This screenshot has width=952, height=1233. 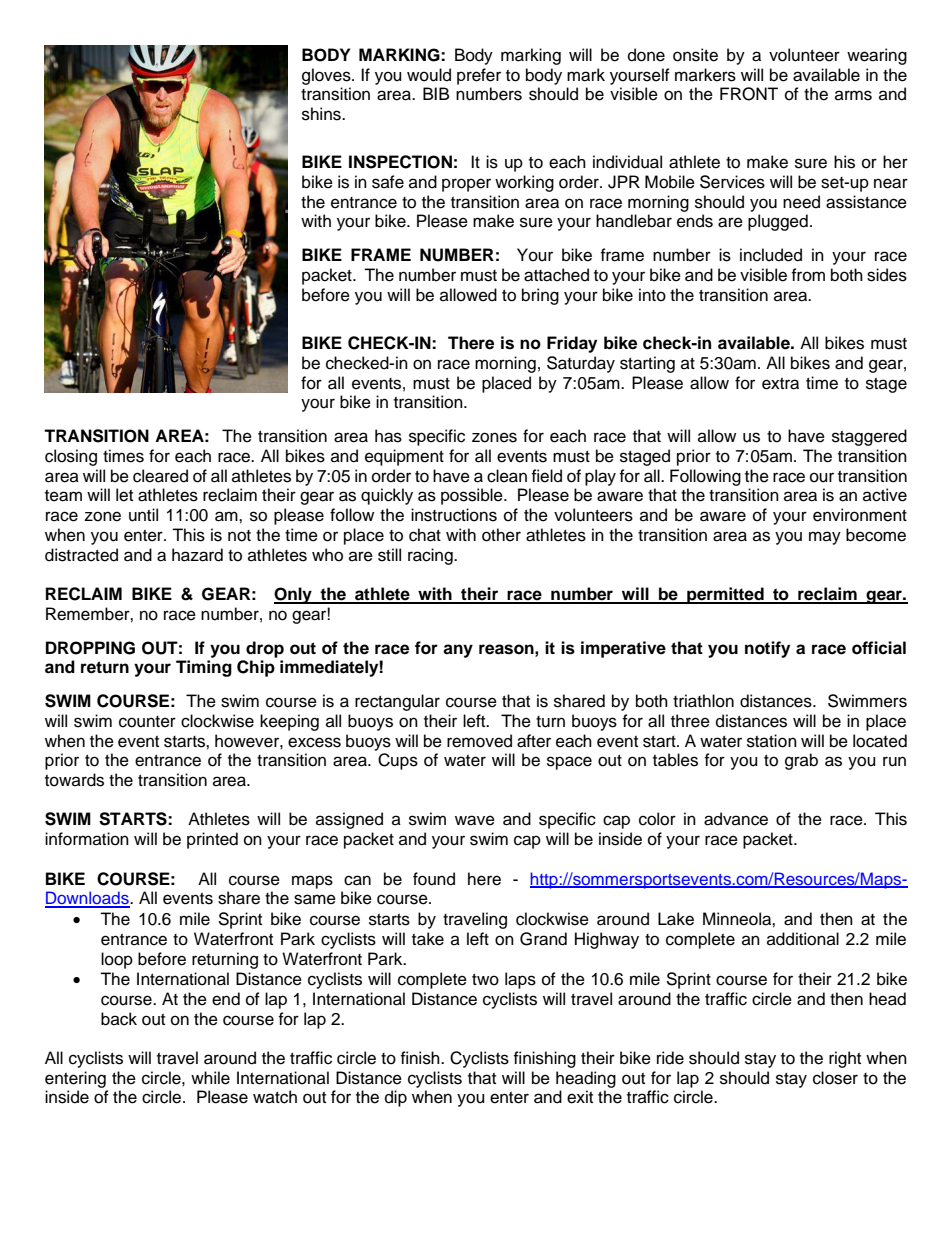 What do you see at coordinates (479, 76) in the screenshot?
I see `prefer` at bounding box center [479, 76].
